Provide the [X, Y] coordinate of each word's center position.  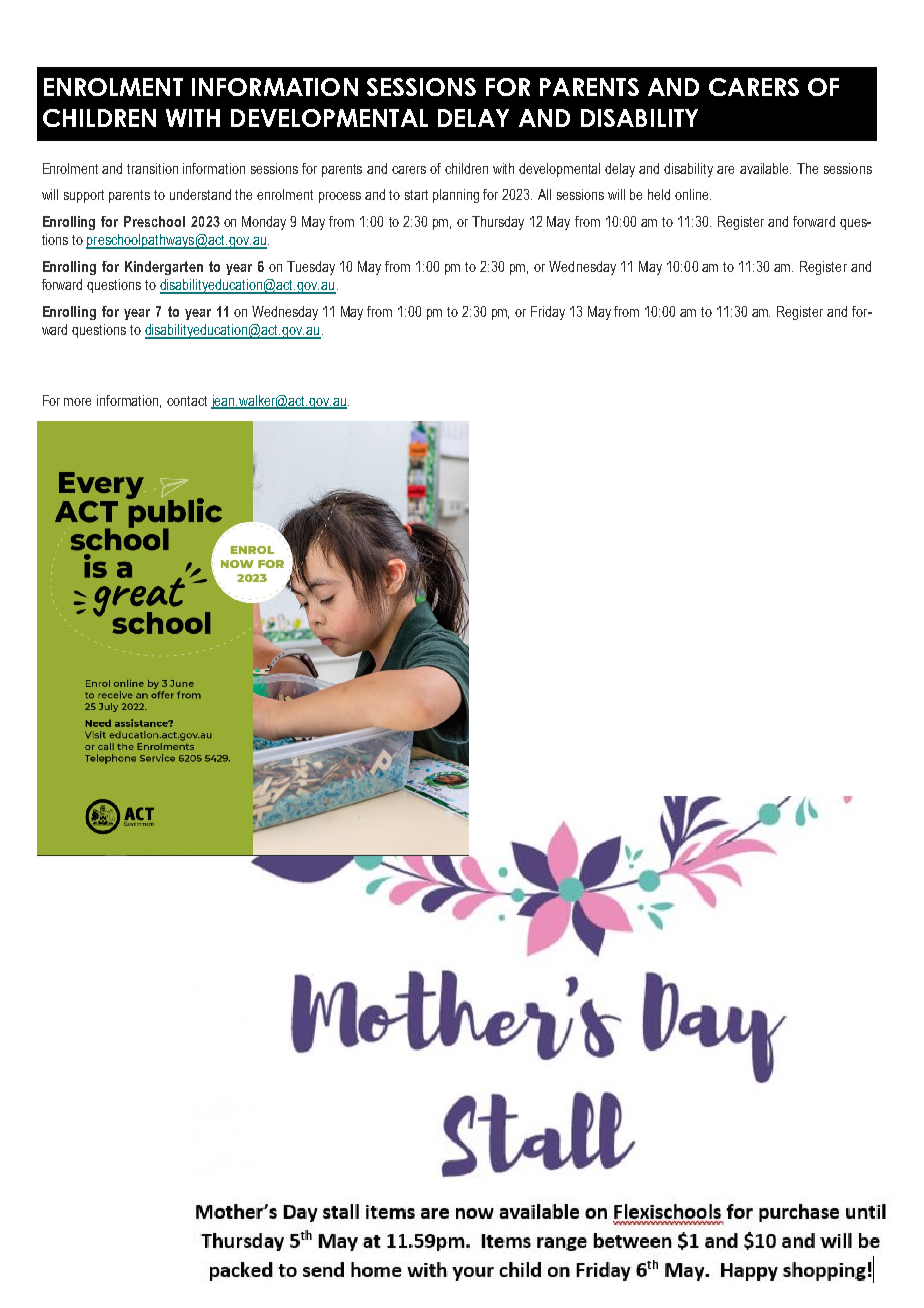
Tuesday [311, 268]
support [84, 196]
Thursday [498, 223]
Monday [264, 223]
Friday [548, 313]
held [659, 194]
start [416, 195]
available [765, 168]
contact [187, 401]
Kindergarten [164, 268]
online [693, 194]
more [77, 402]
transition [152, 168]
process [340, 197]
